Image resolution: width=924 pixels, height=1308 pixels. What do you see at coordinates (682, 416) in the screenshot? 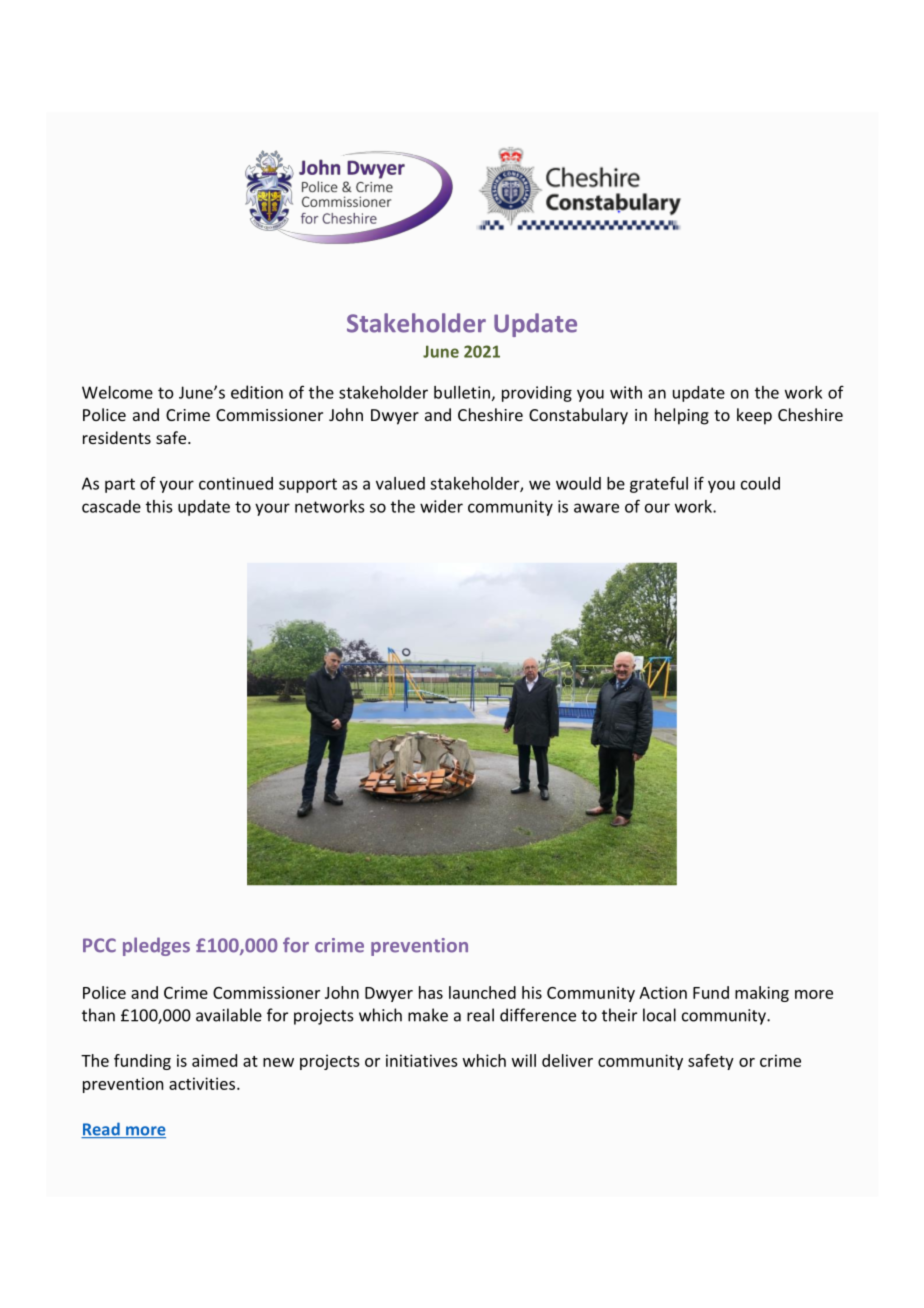
I see `helping` at bounding box center [682, 416].
